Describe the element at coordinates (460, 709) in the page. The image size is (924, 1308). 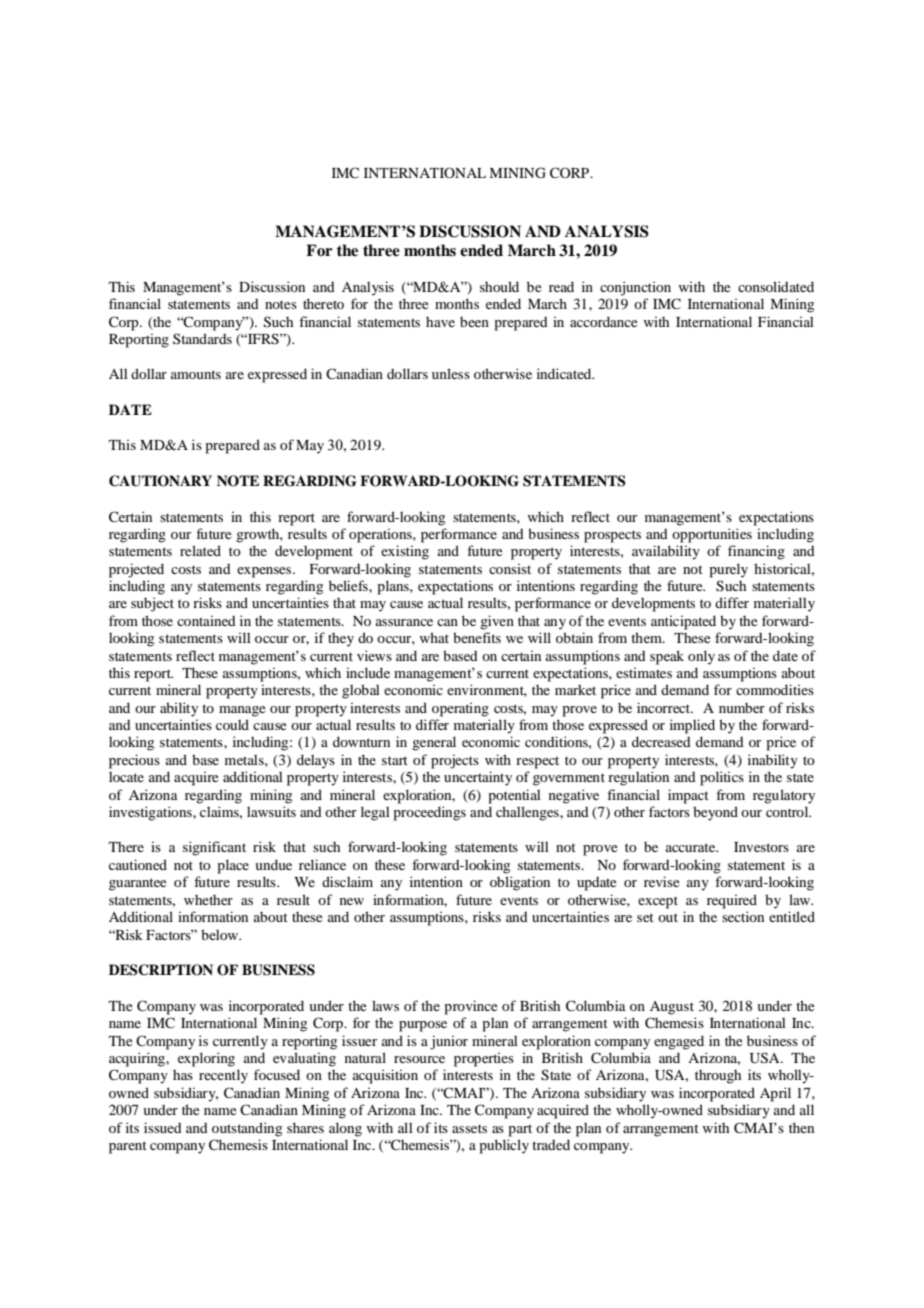
I see `operating` at that location.
